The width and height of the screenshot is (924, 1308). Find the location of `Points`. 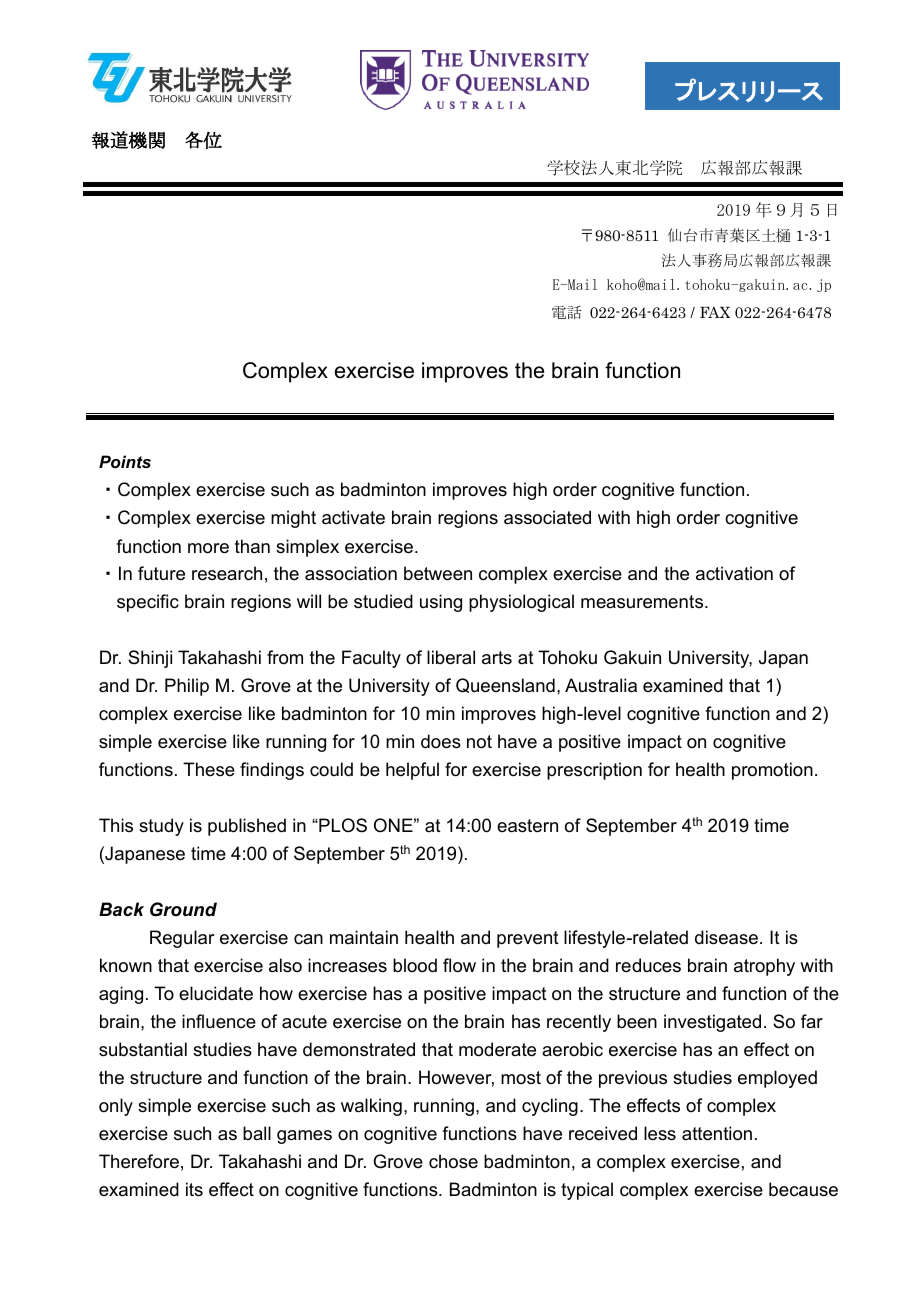

Points is located at coordinates (125, 461).
